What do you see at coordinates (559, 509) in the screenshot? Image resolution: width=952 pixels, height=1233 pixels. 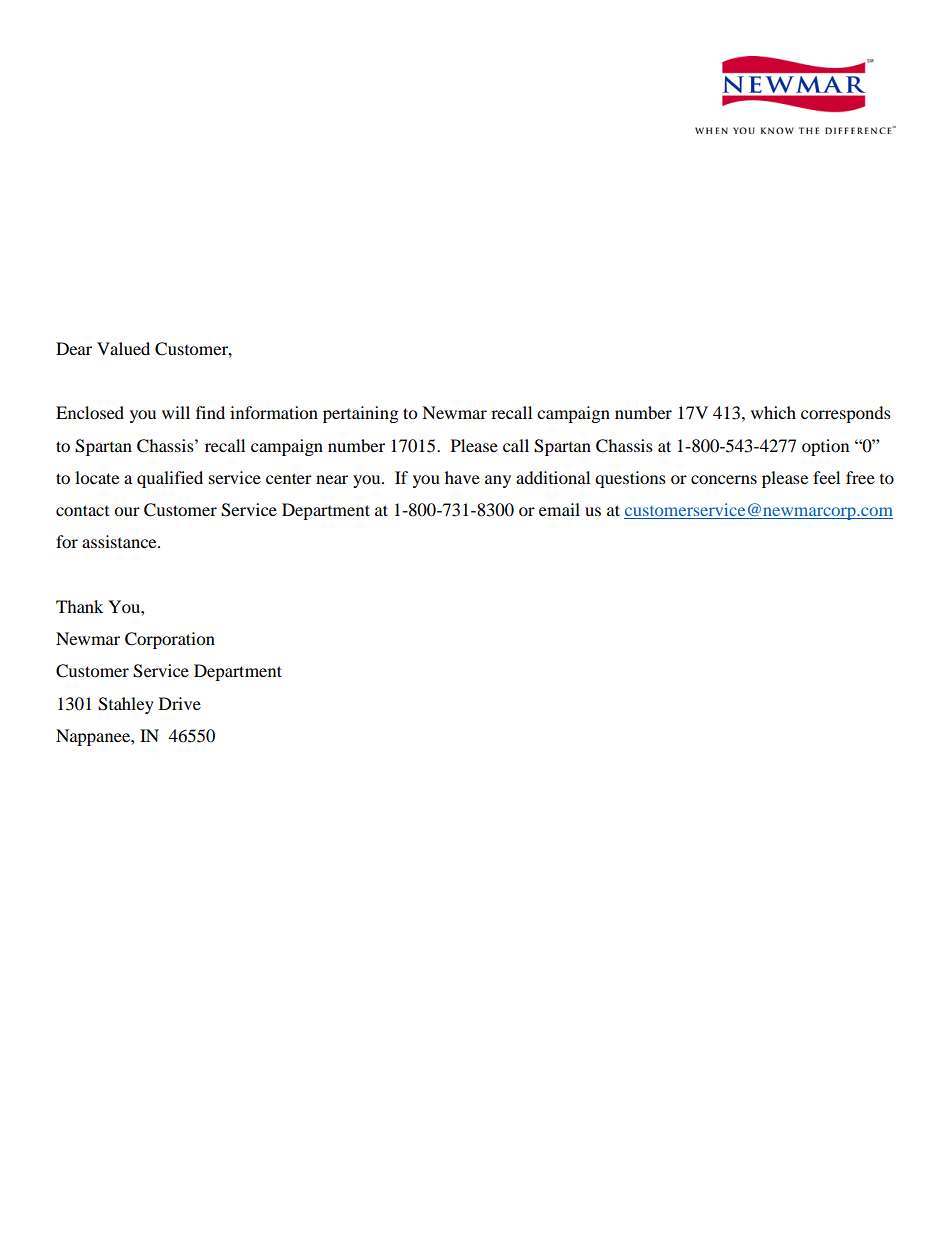 I see `email` at bounding box center [559, 509].
